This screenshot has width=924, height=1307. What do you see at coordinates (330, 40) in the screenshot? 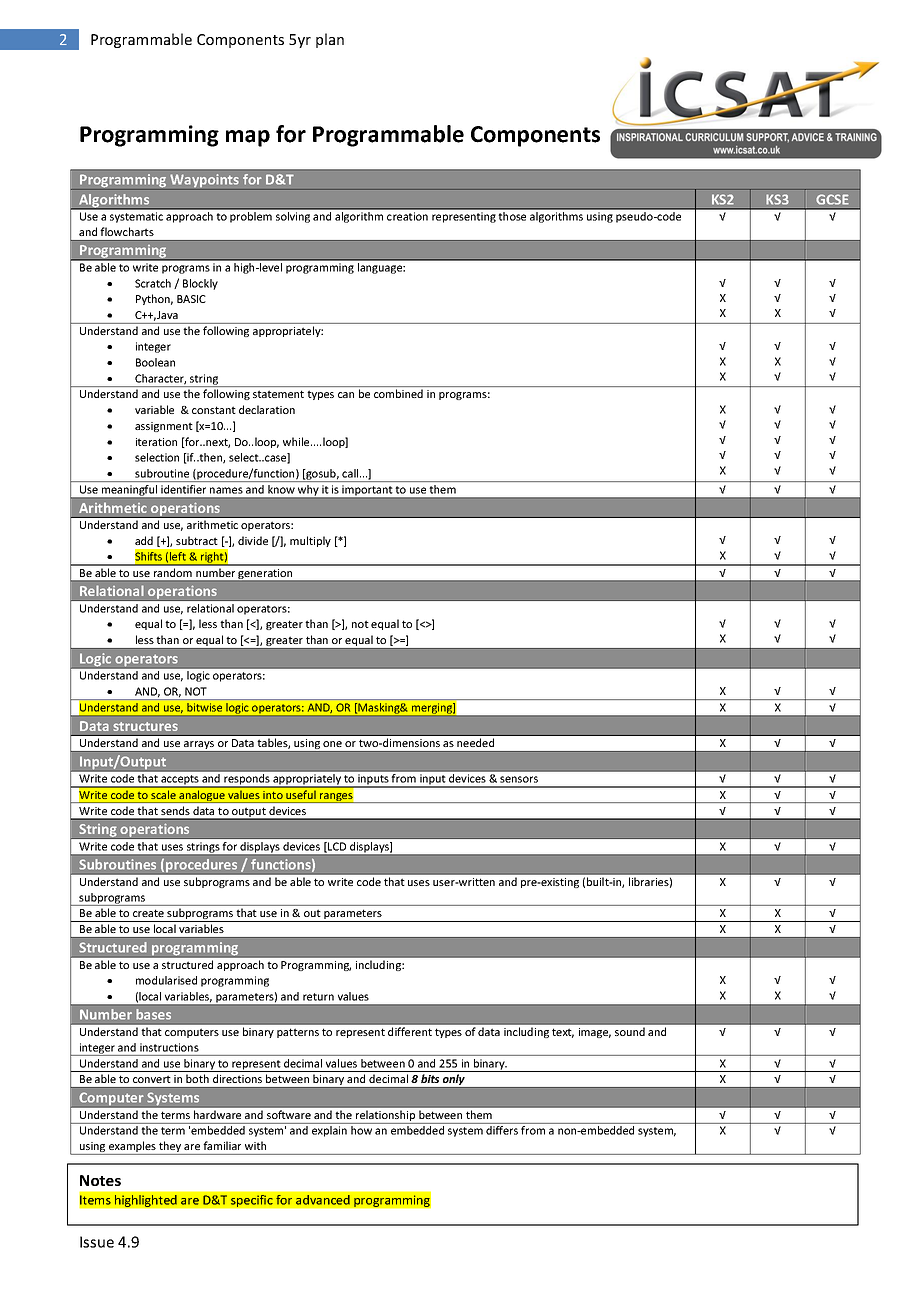
I see `plan` at bounding box center [330, 40].
